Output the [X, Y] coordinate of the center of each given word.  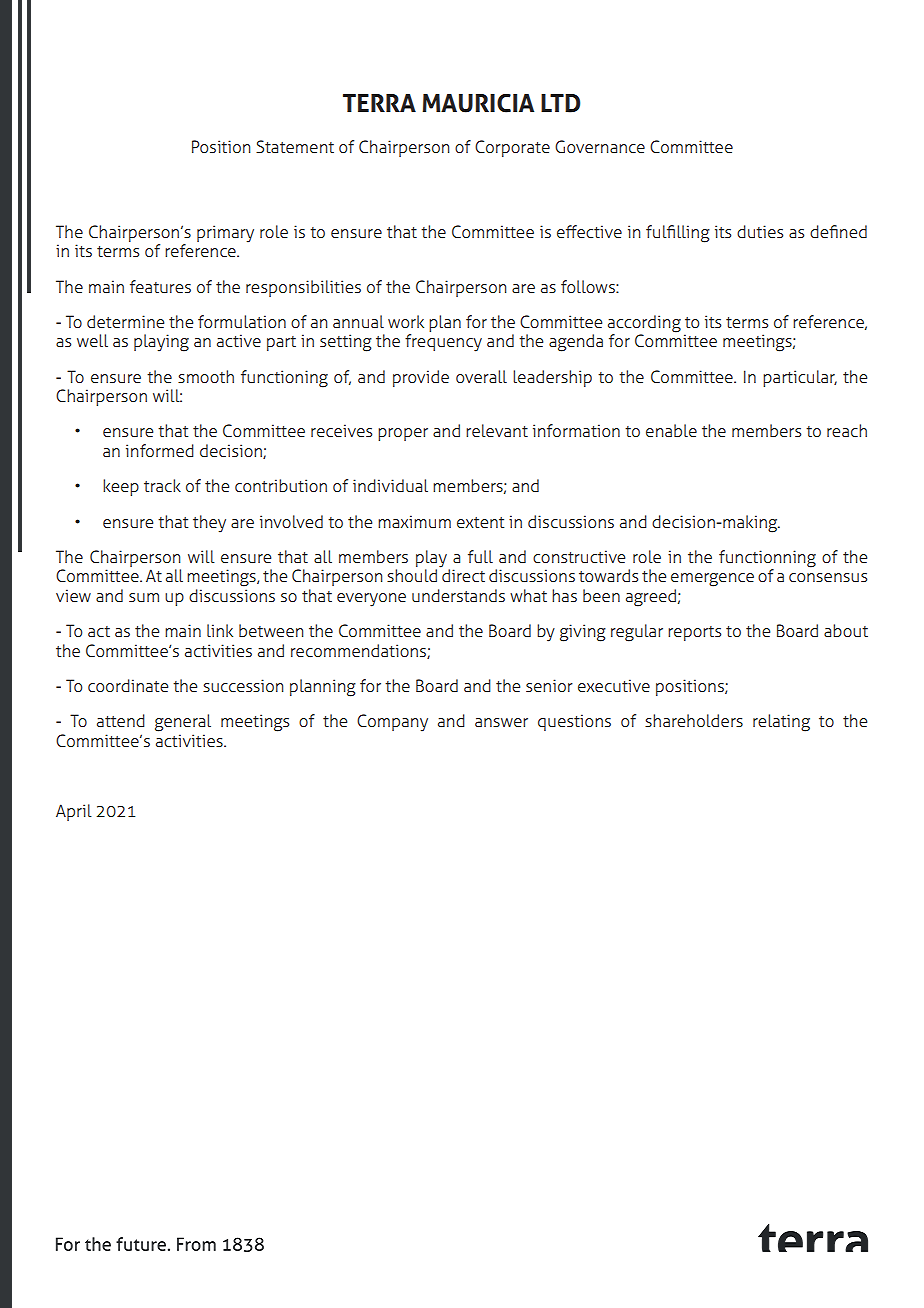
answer [501, 723]
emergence [712, 580]
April [74, 812]
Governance [600, 147]
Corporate [512, 148]
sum [144, 598]
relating [781, 723]
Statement [295, 147]
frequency [443, 343]
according [644, 325]
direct [462, 574]
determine [125, 321]
